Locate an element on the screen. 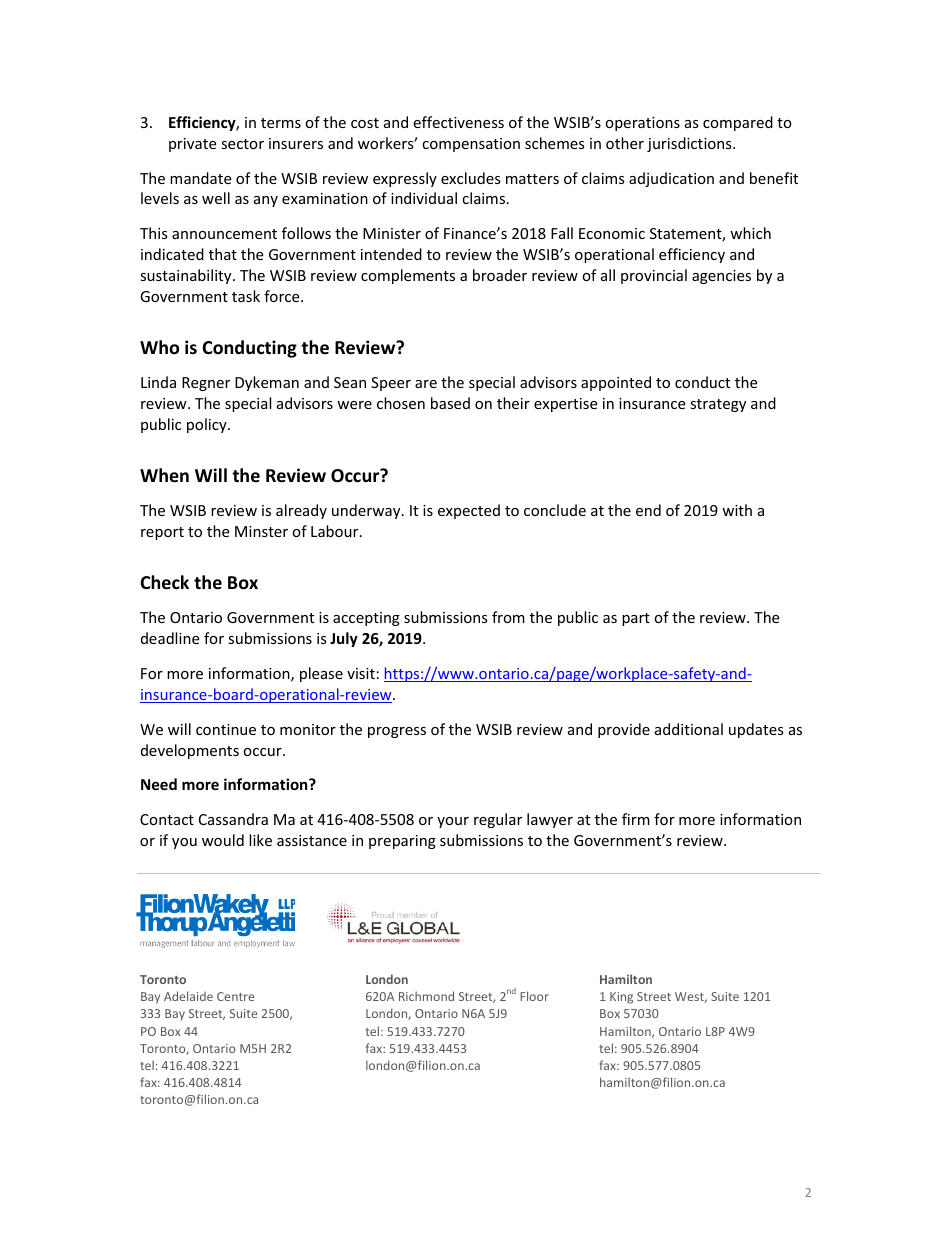 The height and width of the screenshot is (1233, 952). compensation is located at coordinates (471, 145).
